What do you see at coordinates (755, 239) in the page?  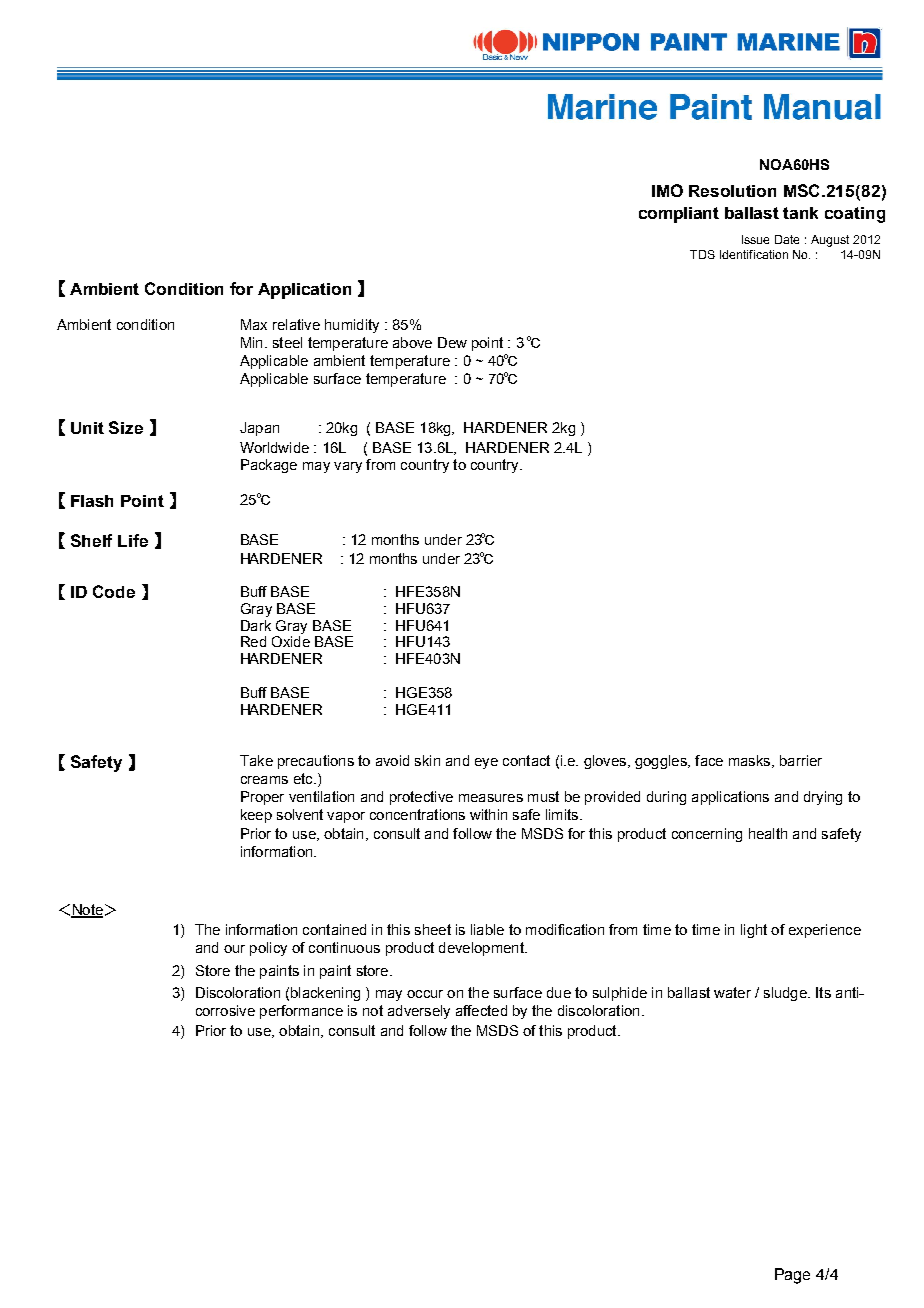 I see `Issue` at bounding box center [755, 239].
